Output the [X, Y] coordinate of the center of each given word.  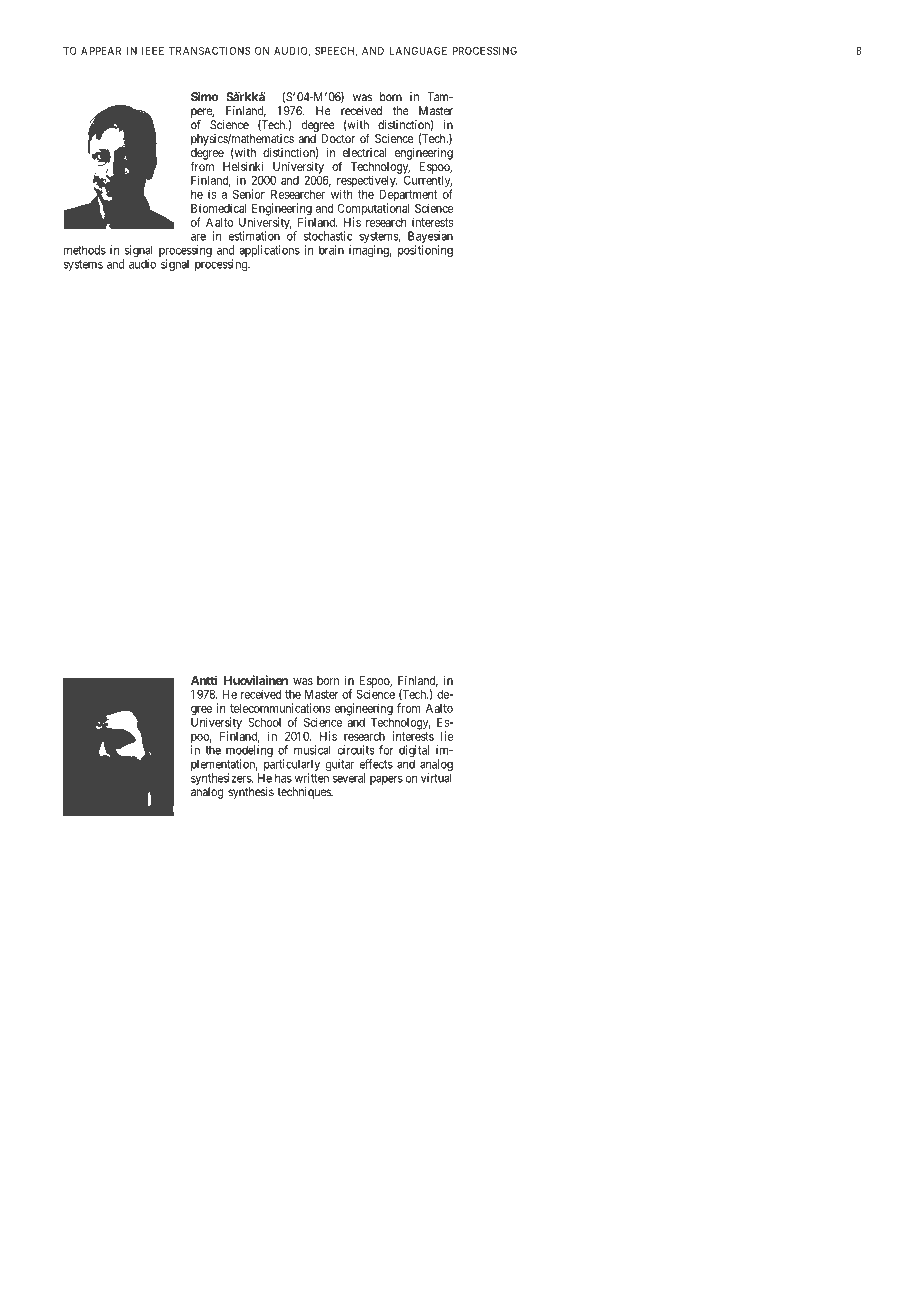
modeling [249, 752]
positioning [425, 251]
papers [386, 780]
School [264, 722]
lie [447, 736]
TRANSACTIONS [210, 51]
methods [85, 250]
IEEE [153, 51]
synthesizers [222, 780]
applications [269, 251]
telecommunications [280, 708]
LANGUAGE [418, 51]
